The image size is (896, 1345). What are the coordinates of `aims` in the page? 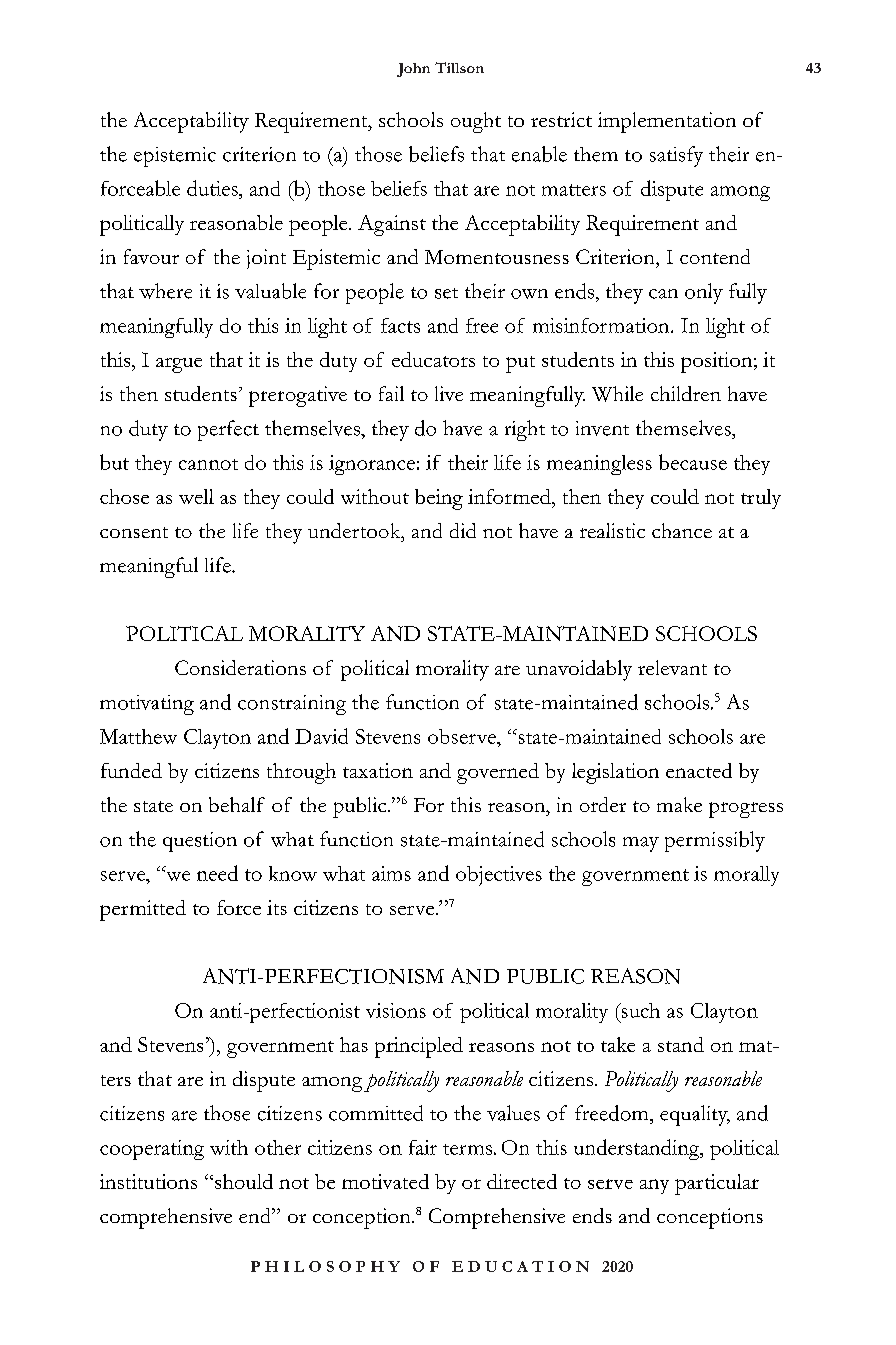 It's located at (391, 873).
